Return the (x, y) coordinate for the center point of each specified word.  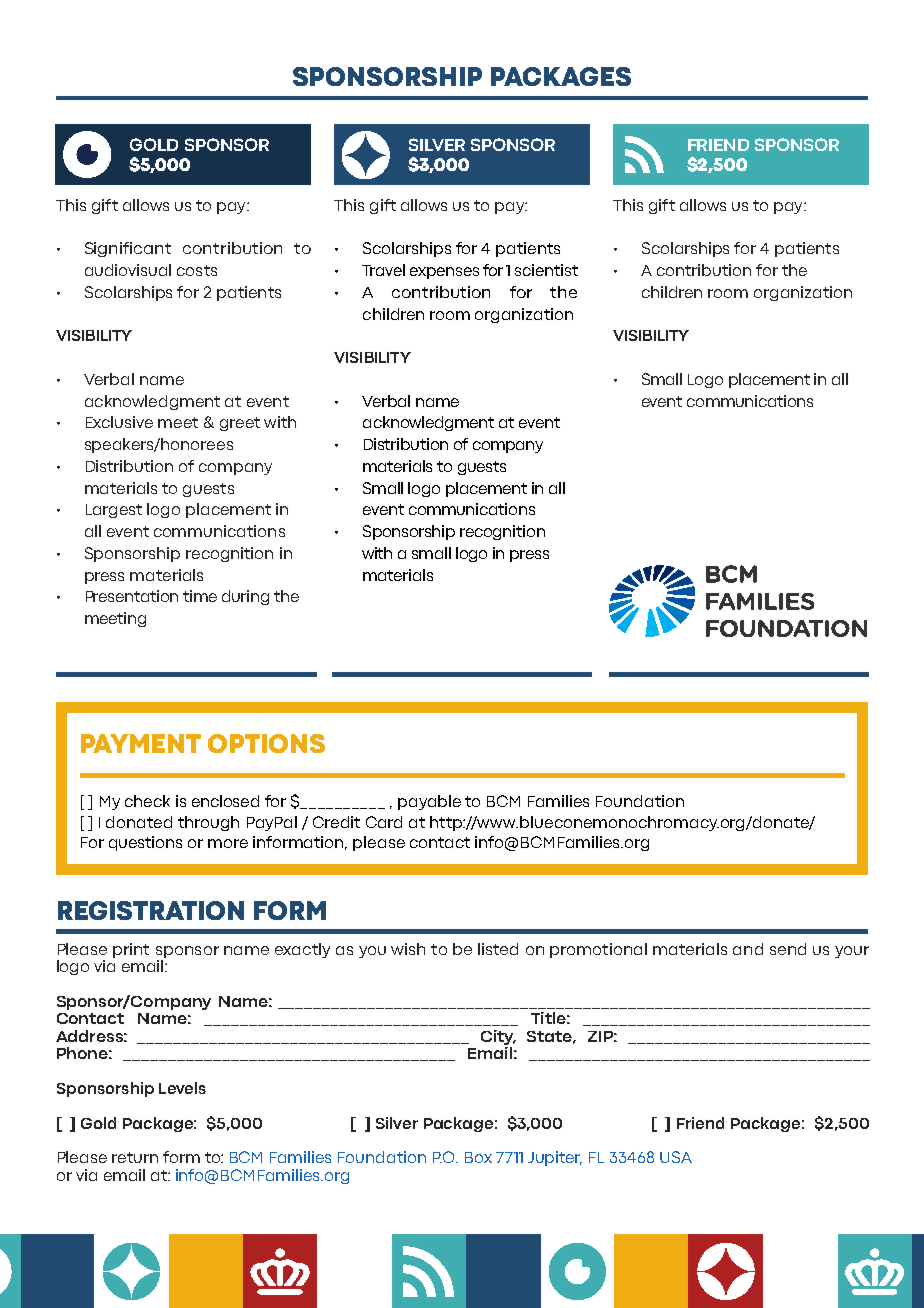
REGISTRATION (151, 910)
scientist (546, 270)
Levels (182, 1088)
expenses (444, 273)
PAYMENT (141, 743)
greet (240, 424)
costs (197, 270)
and (748, 949)
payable (429, 802)
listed (498, 949)
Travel (383, 270)
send (788, 949)
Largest (114, 511)
